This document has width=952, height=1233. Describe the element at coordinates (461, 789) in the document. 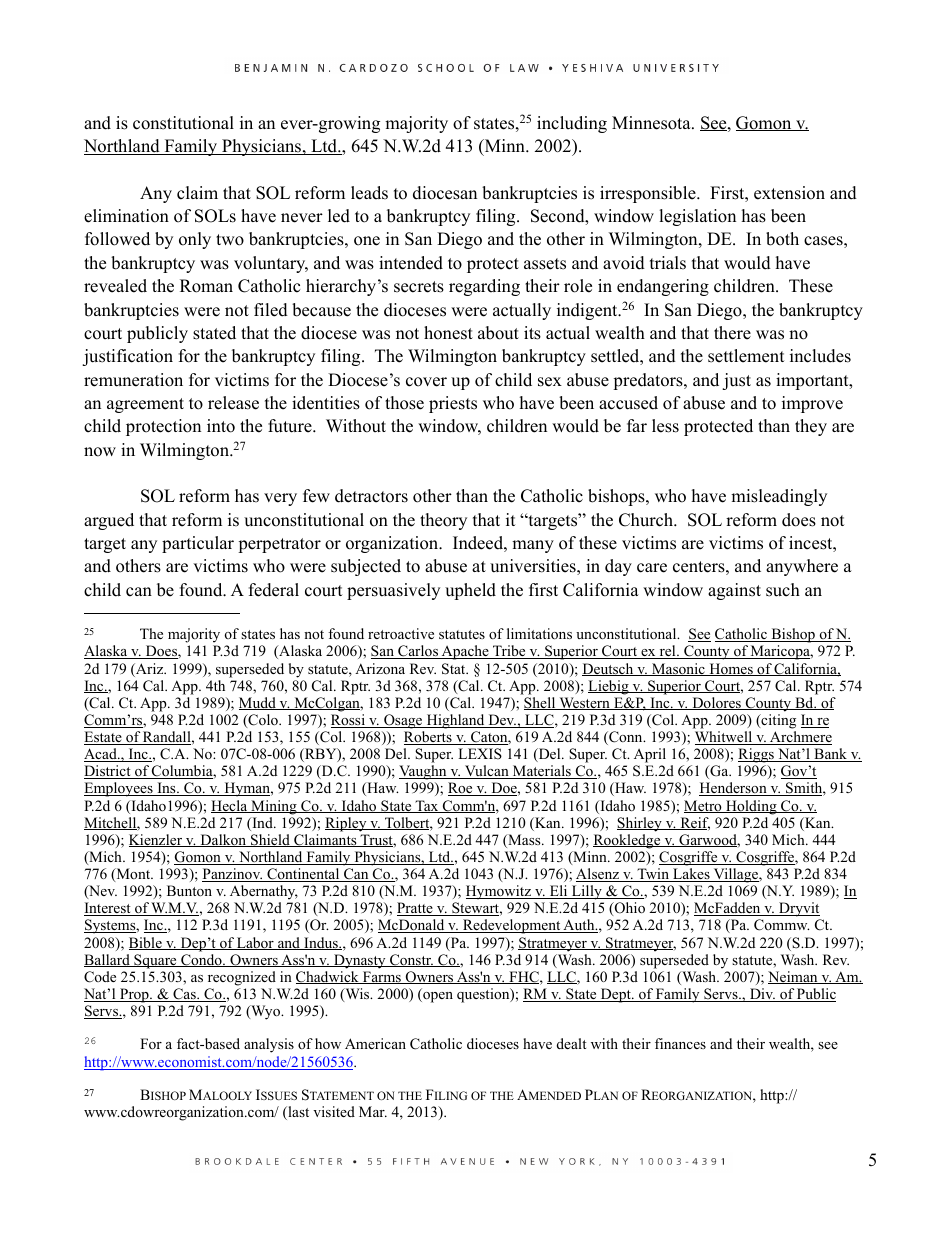

I see `Roe` at that location.
